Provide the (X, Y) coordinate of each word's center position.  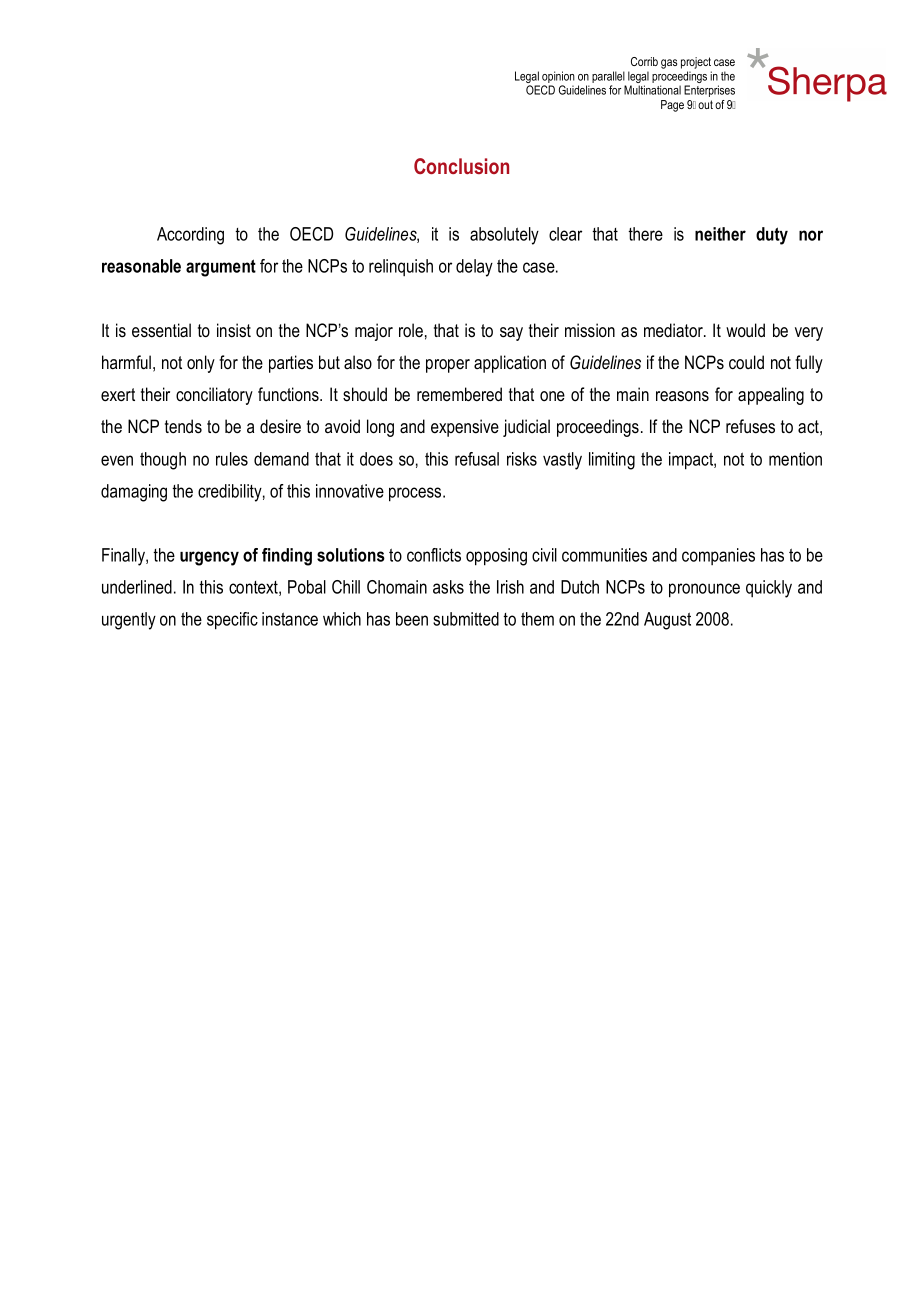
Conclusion (461, 166)
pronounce (704, 590)
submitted (466, 619)
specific (232, 621)
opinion (558, 78)
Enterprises (709, 91)
